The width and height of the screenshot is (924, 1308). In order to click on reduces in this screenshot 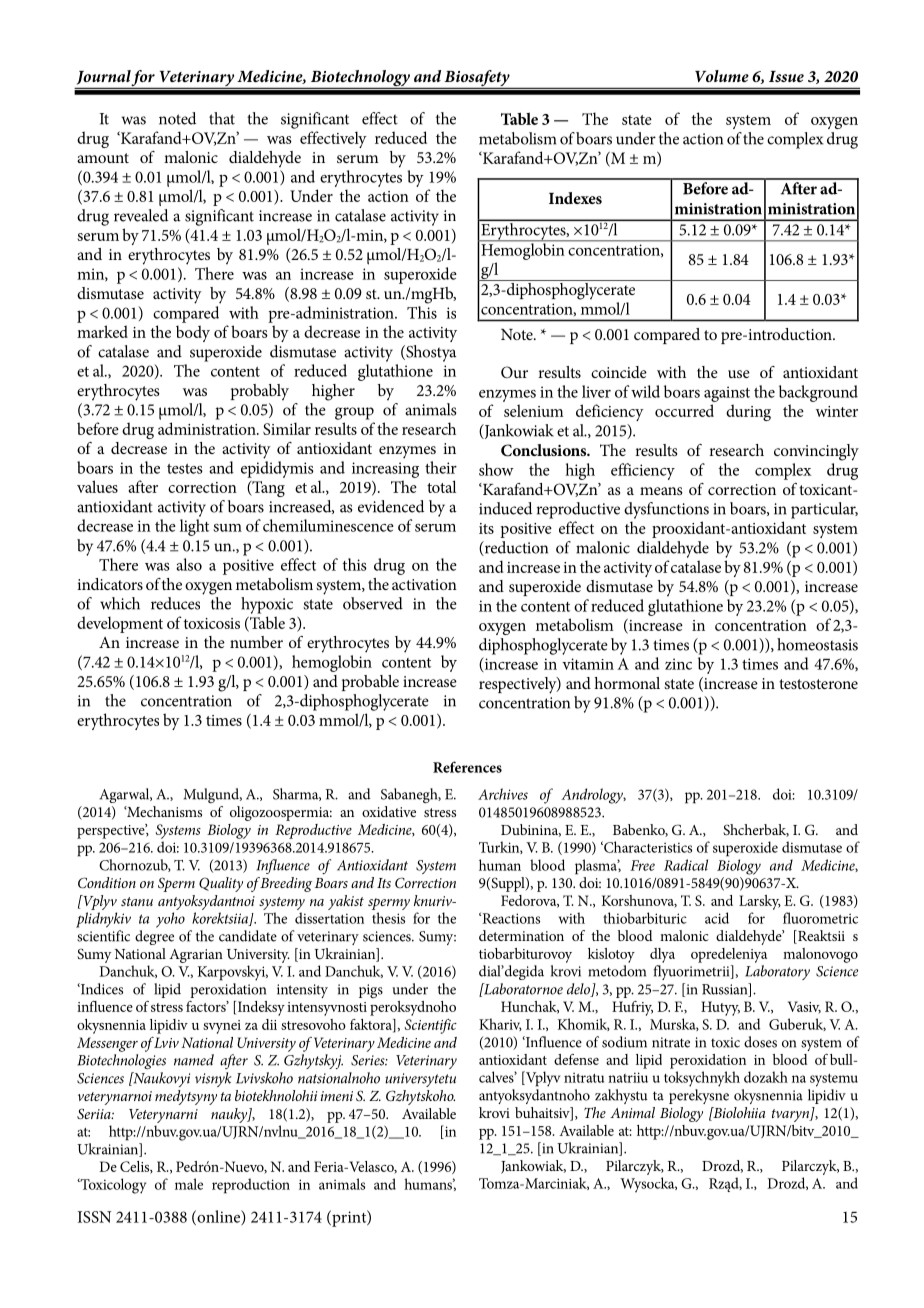, I will do `click(175, 603)`.
